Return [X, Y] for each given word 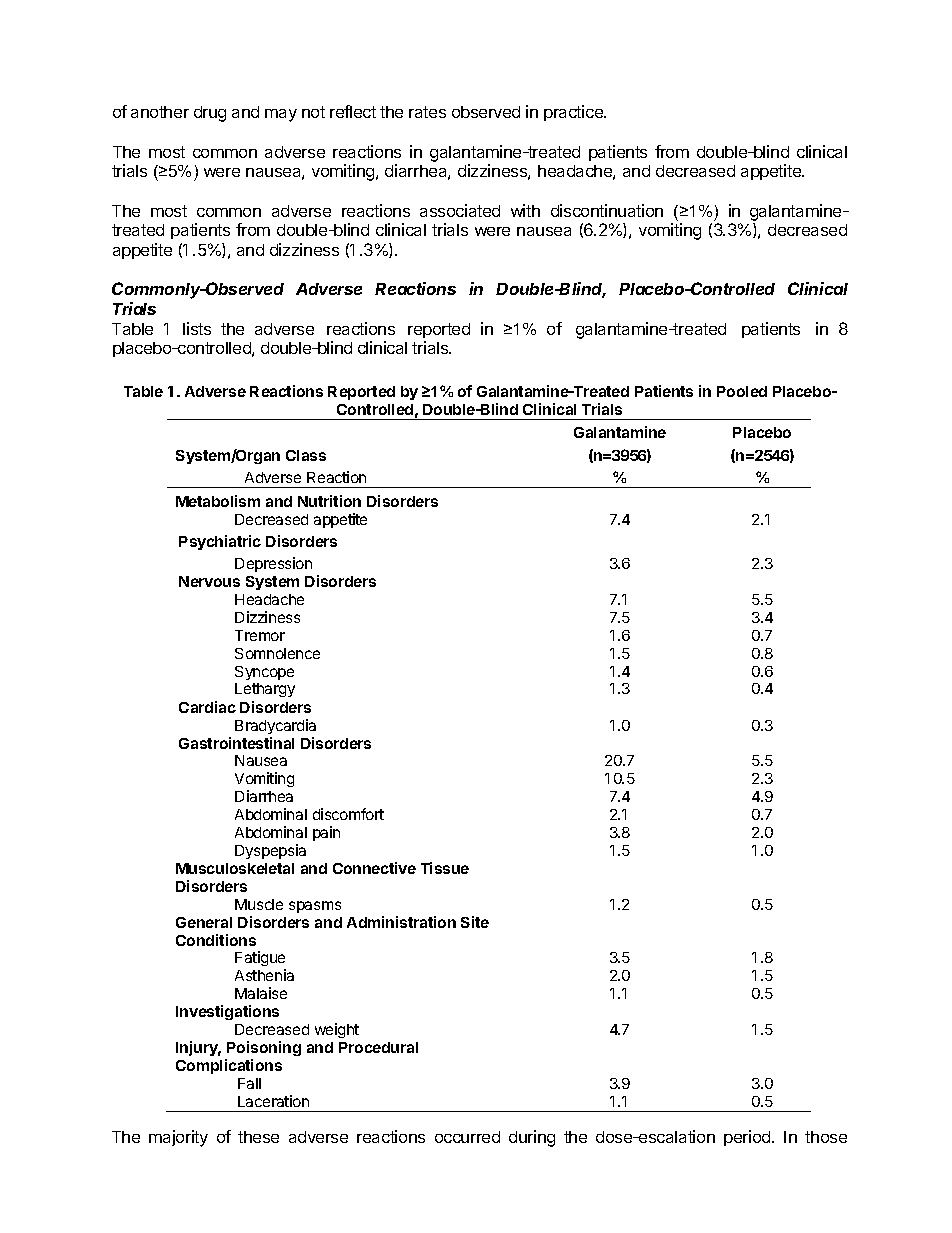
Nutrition [329, 501]
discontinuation [607, 210]
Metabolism [218, 501]
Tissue [445, 868]
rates [427, 112]
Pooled [742, 391]
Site [475, 922]
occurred [467, 1137]
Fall [249, 1083]
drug [210, 114]
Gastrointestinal [236, 743]
